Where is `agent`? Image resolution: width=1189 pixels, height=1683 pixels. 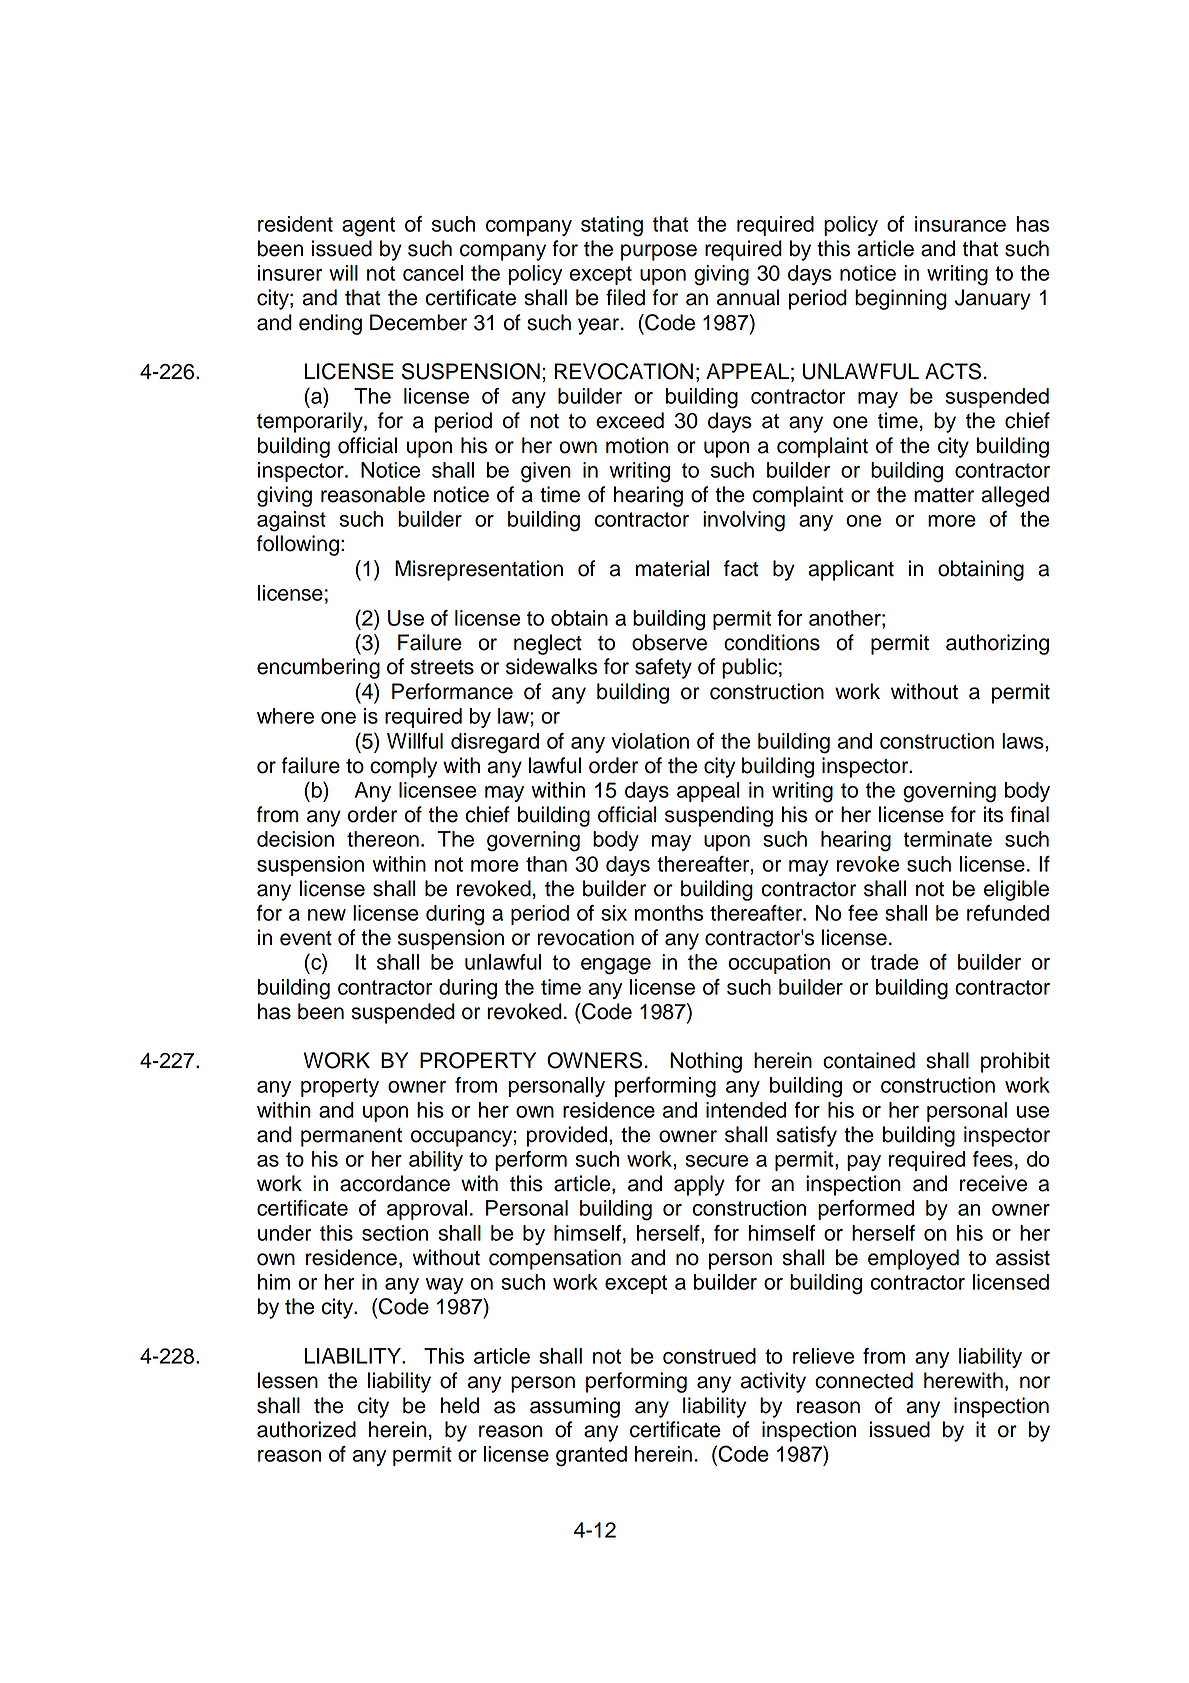 agent is located at coordinates (368, 227).
